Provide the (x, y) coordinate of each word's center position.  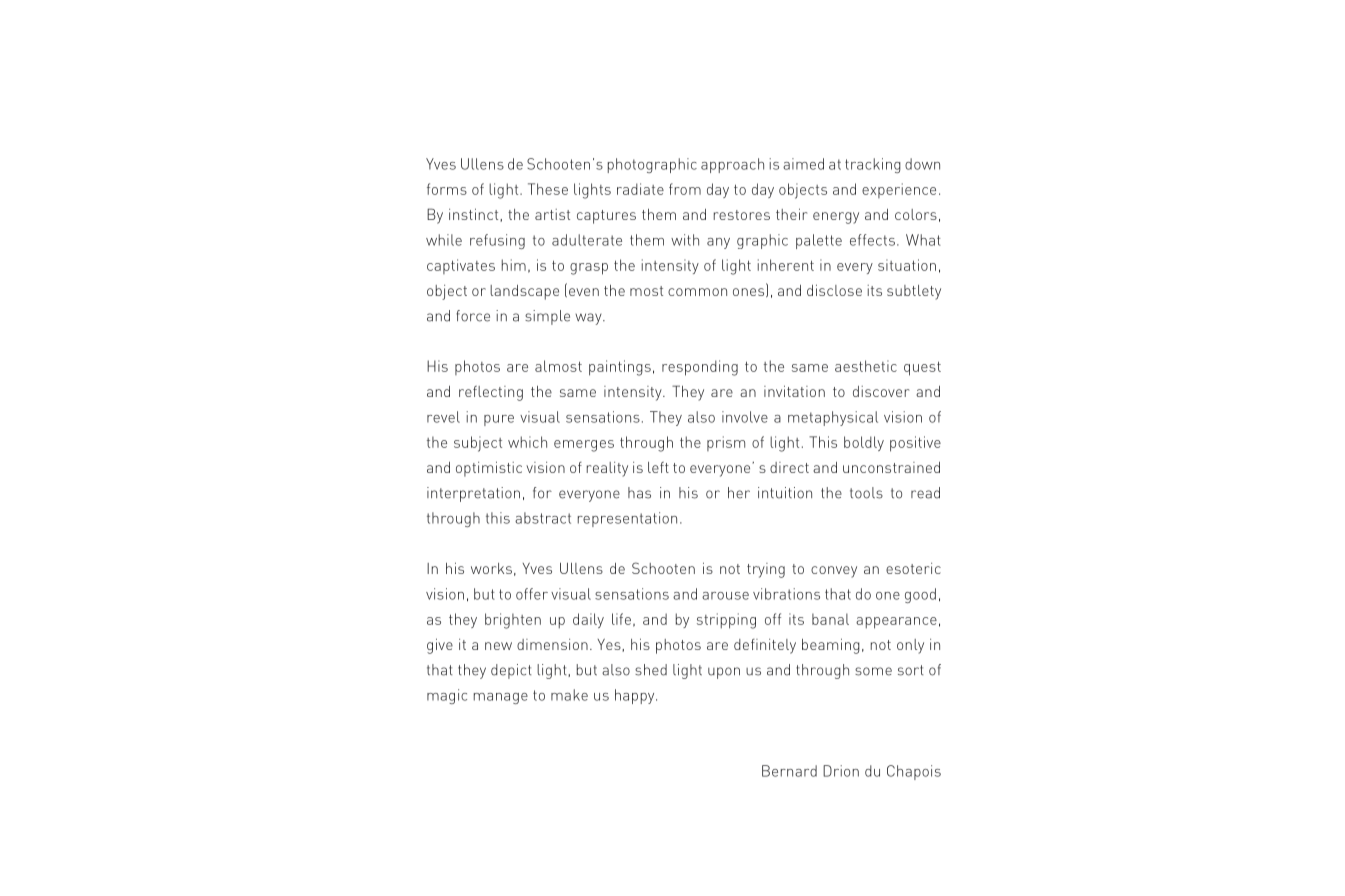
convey (834, 572)
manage (501, 698)
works (491, 568)
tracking (873, 165)
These (548, 189)
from (685, 189)
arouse (725, 596)
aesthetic (866, 366)
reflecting (491, 393)
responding (700, 368)
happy (636, 696)
